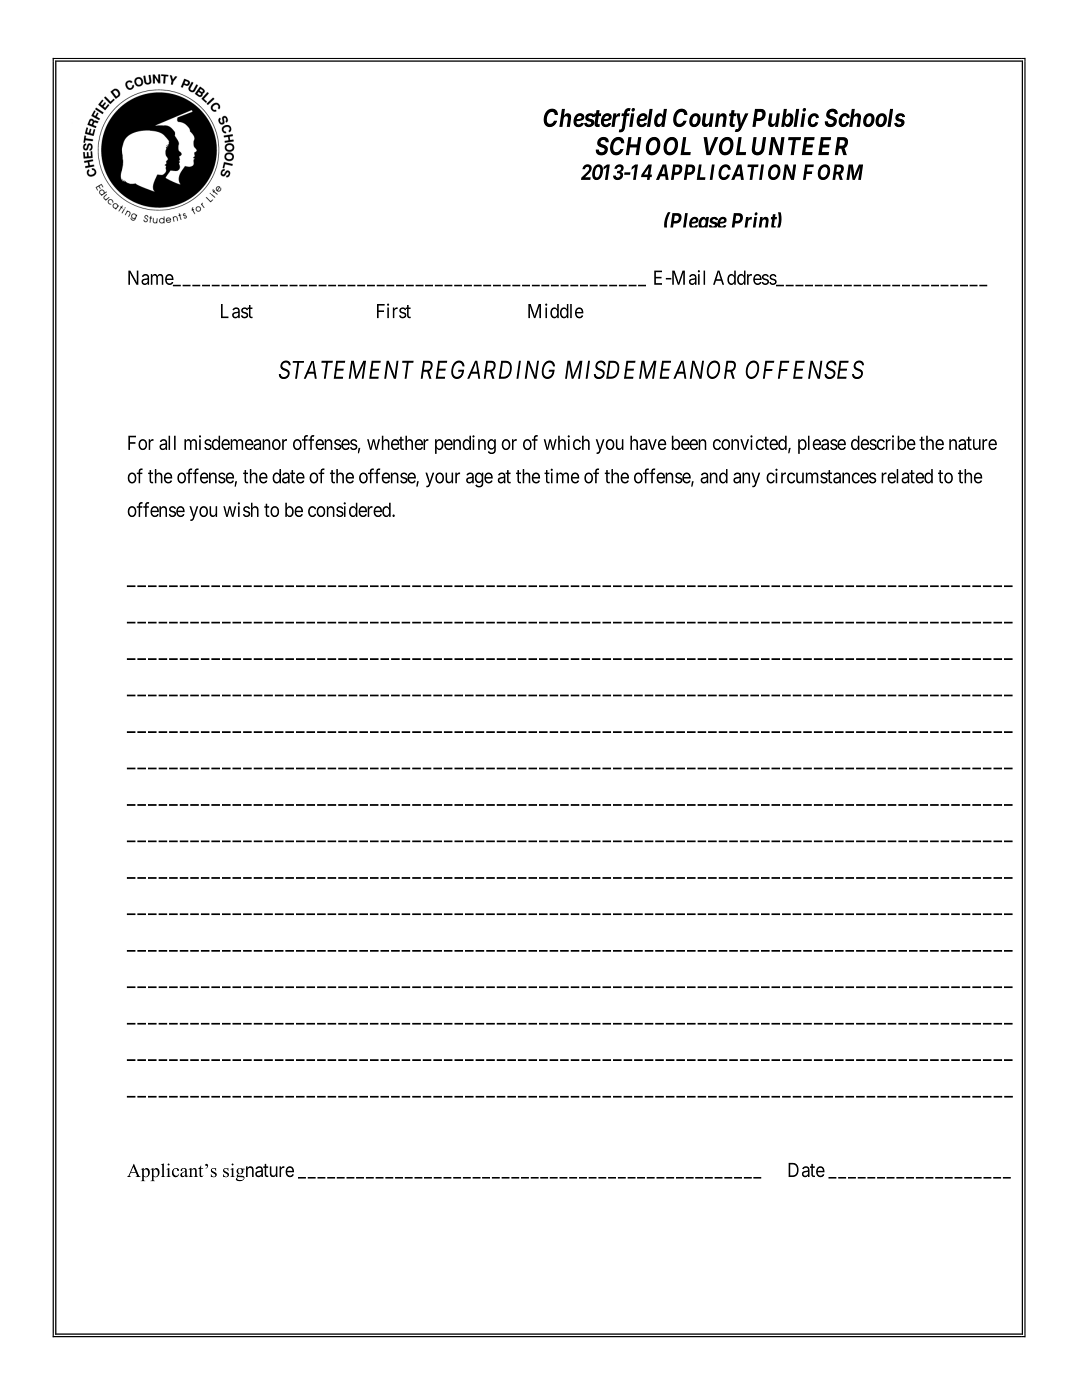 Image resolution: width=1078 pixels, height=1395 pixels. I want to click on STATEMENT, so click(346, 369).
